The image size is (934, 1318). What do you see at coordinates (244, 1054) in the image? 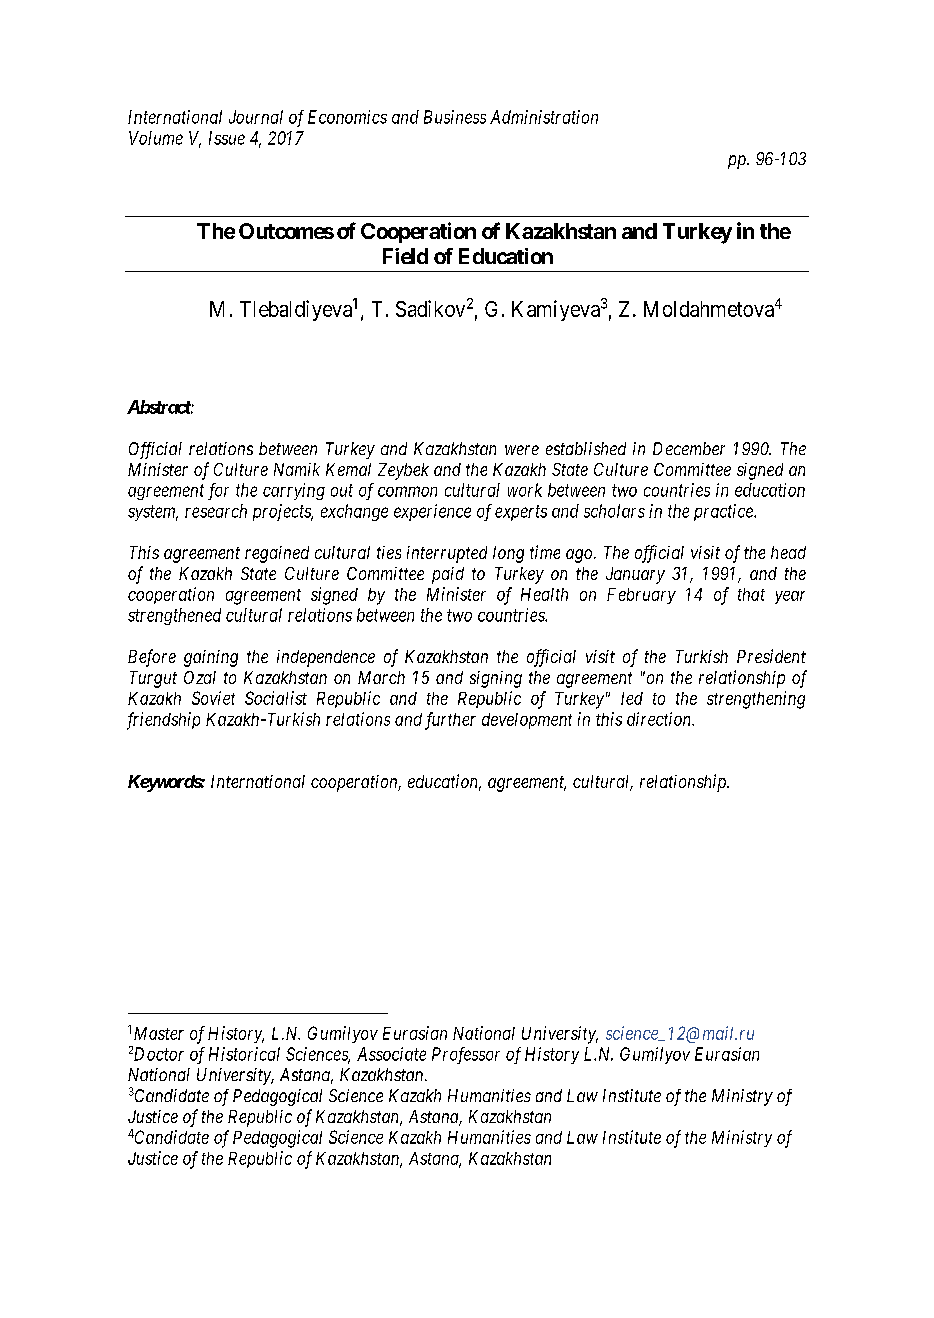
I see `Historical` at bounding box center [244, 1054].
